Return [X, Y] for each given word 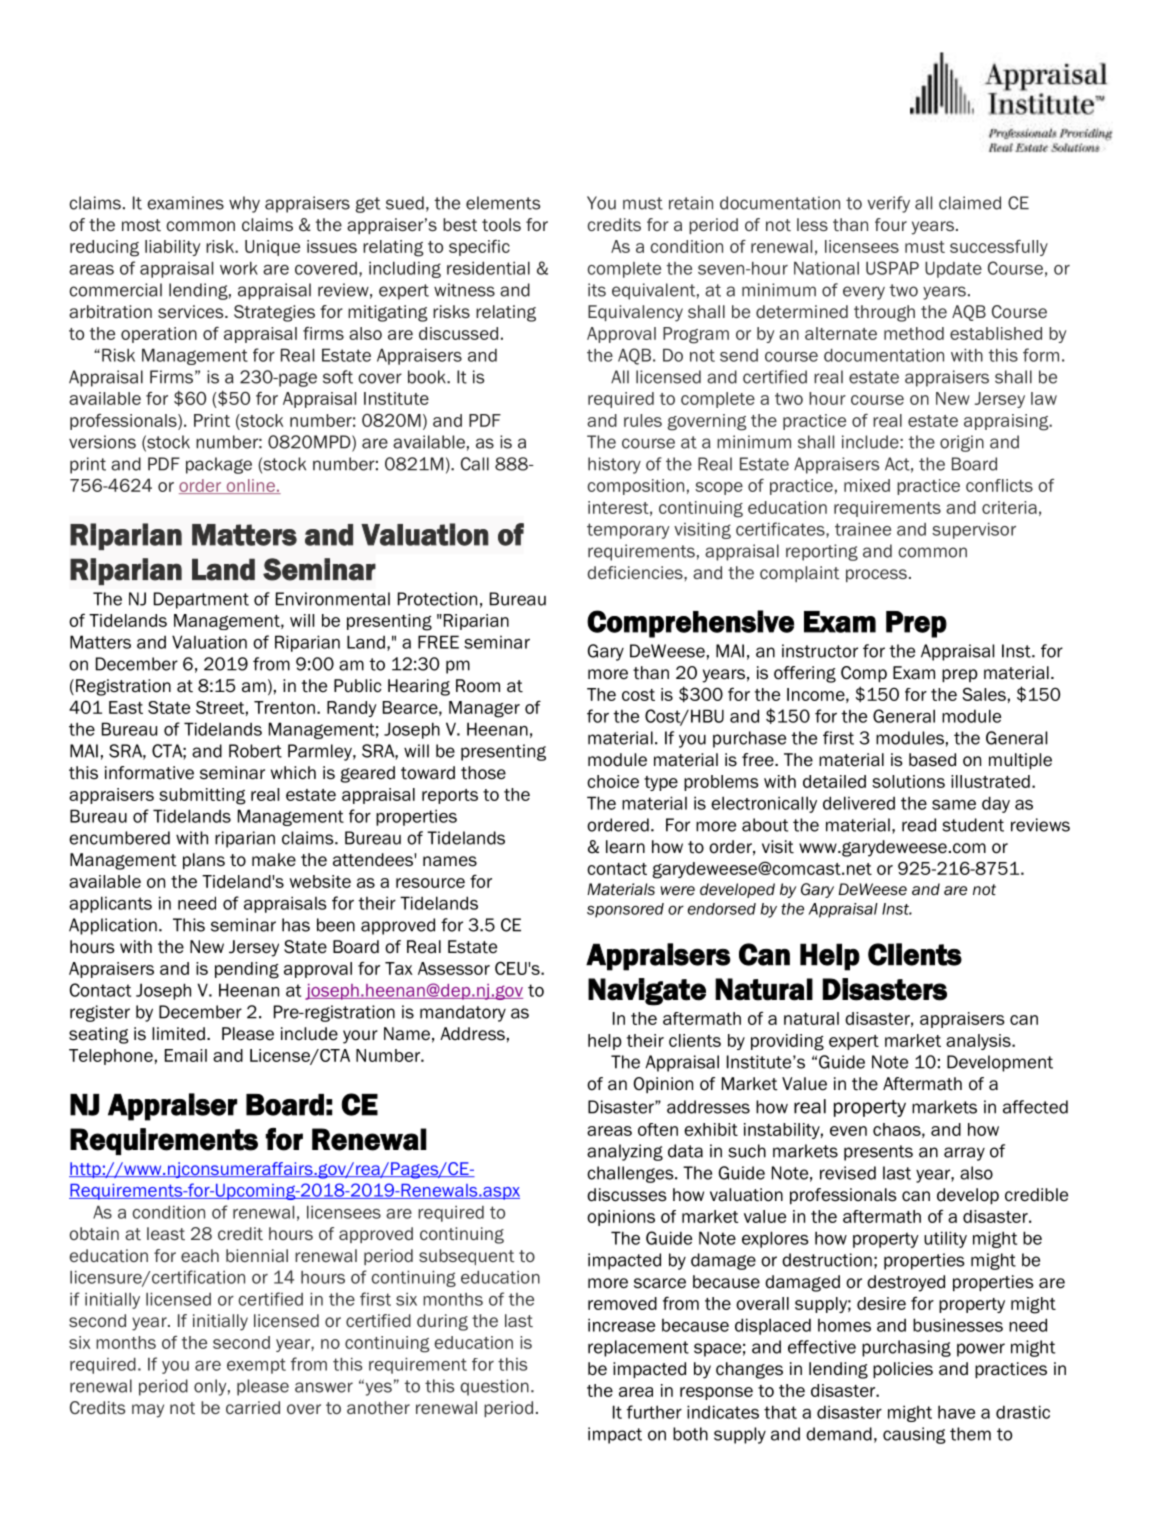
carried [253, 1407]
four [891, 224]
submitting [202, 796]
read [919, 825]
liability [172, 248]
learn [625, 847]
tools [501, 225]
